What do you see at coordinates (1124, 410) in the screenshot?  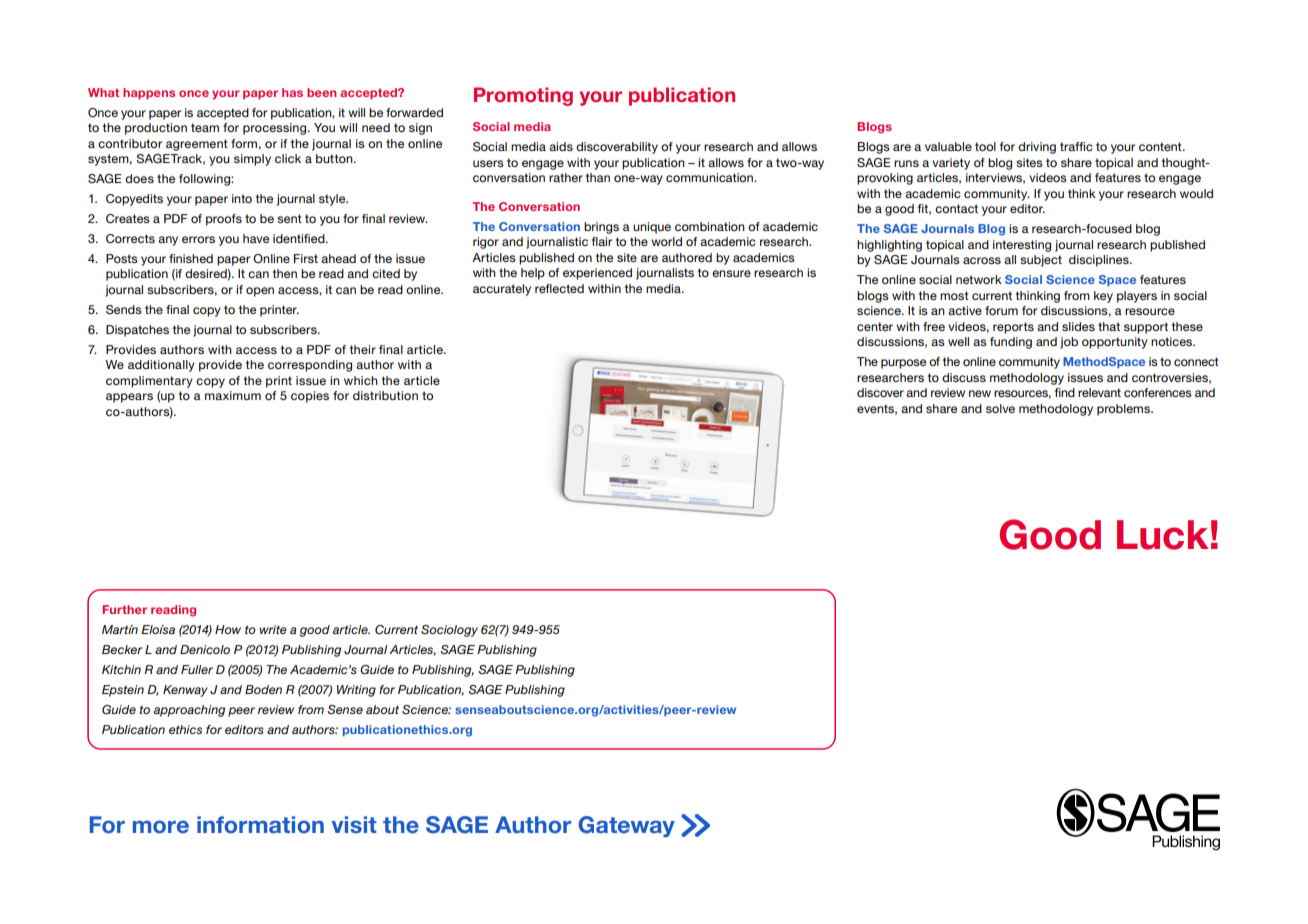 I see `problems` at bounding box center [1124, 410].
